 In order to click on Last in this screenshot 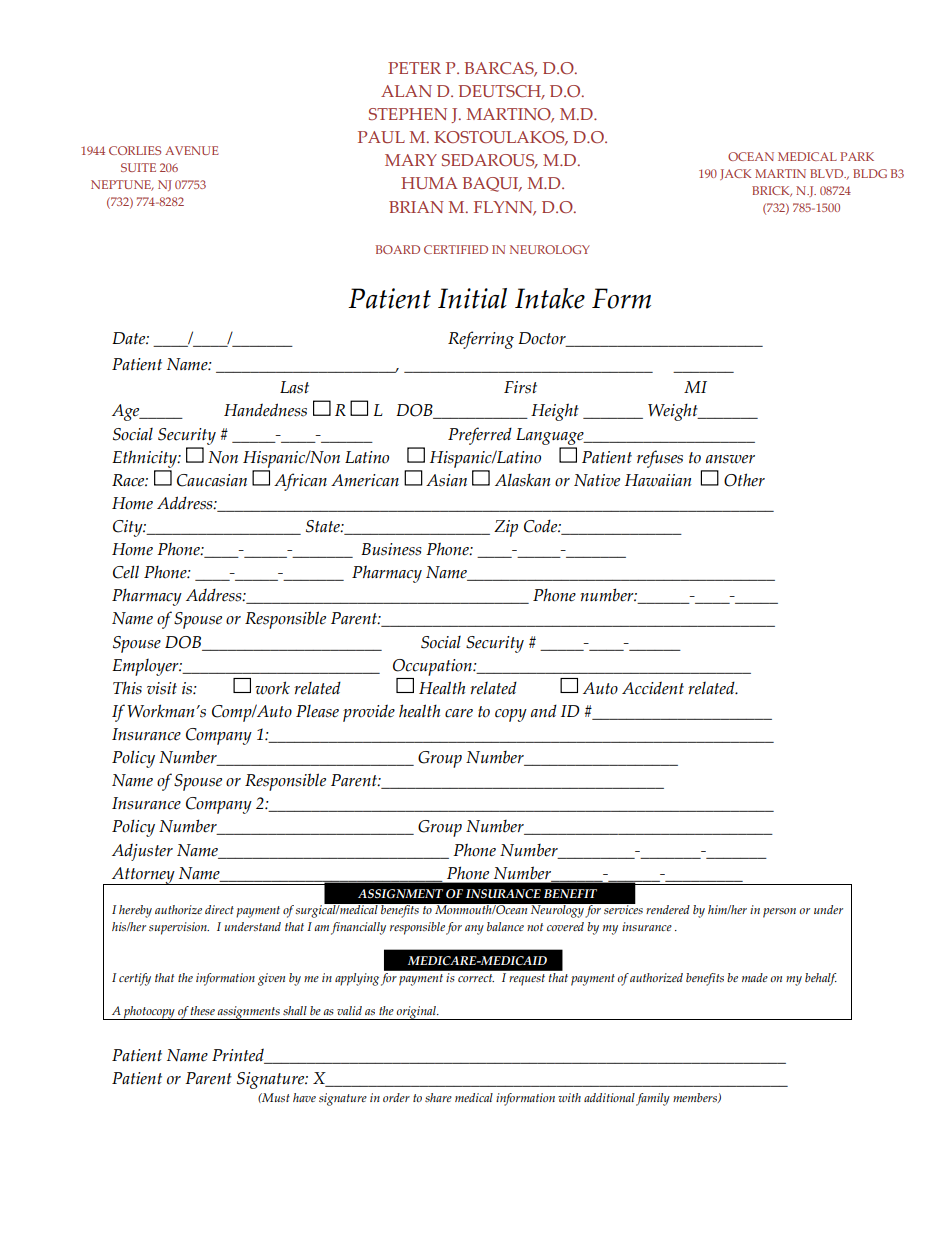, I will do `click(294, 387)`.
